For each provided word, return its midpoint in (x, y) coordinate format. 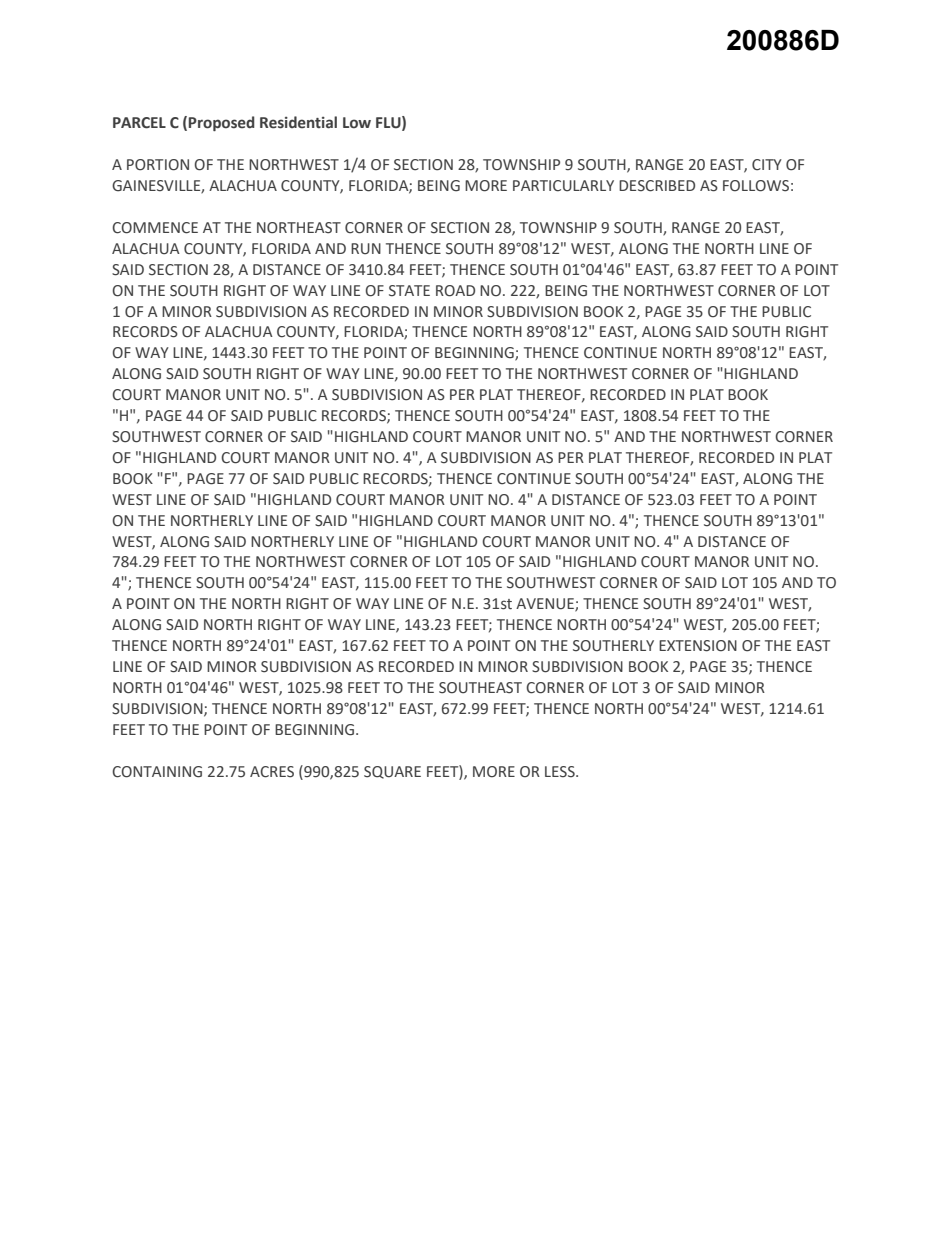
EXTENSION (698, 646)
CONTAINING (157, 772)
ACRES (272, 772)
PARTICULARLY (563, 186)
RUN (366, 249)
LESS (561, 771)
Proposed (222, 123)
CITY (767, 165)
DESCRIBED (657, 186)
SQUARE (392, 772)
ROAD (455, 291)
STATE (409, 290)
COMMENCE (155, 228)
